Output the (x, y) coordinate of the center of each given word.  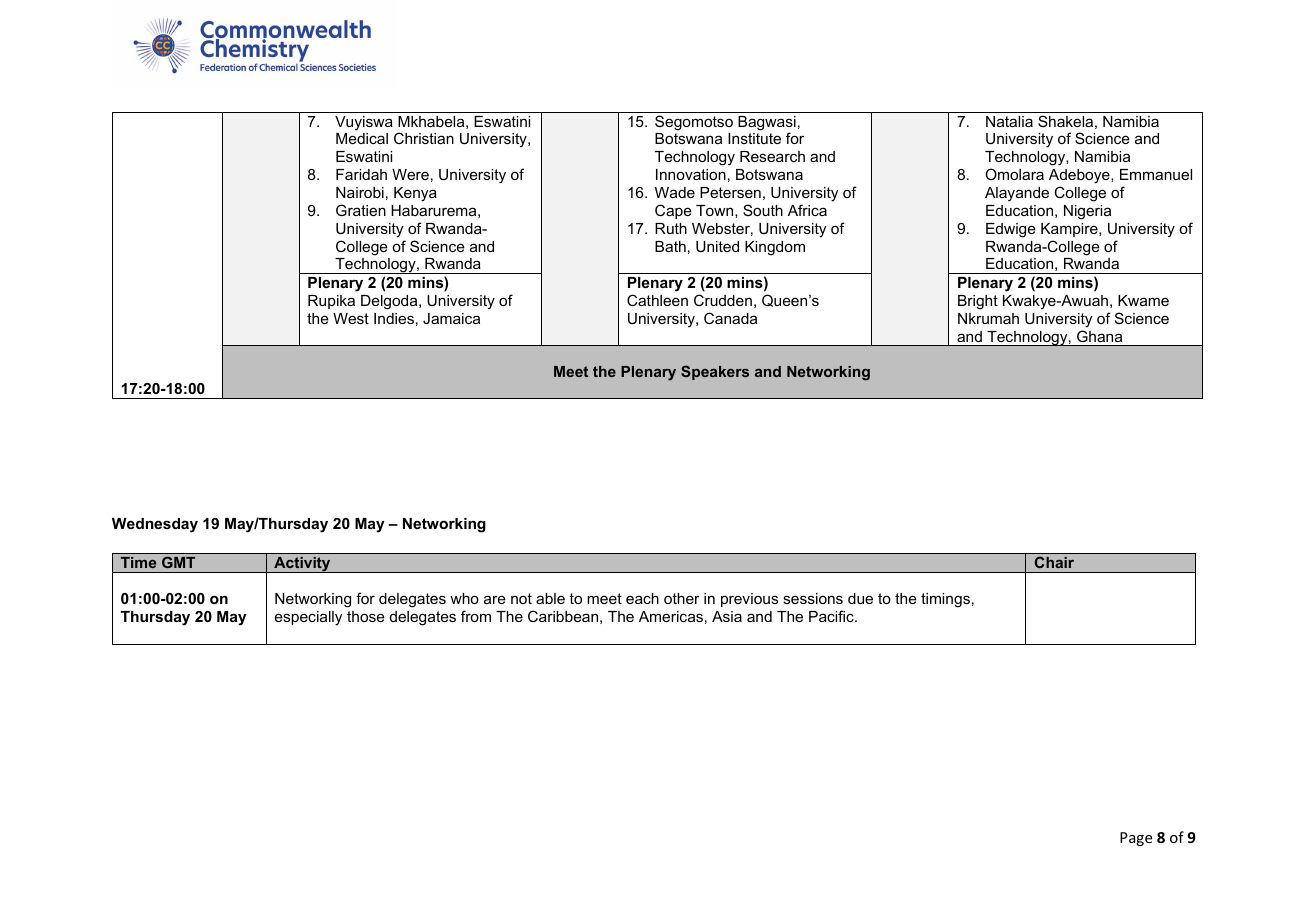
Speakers (715, 372)
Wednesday (155, 525)
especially (308, 618)
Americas (671, 616)
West (351, 318)
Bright (978, 302)
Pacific (832, 616)
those (366, 616)
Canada (730, 318)
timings (945, 600)
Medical (362, 138)
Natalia (1009, 121)
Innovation (691, 174)
